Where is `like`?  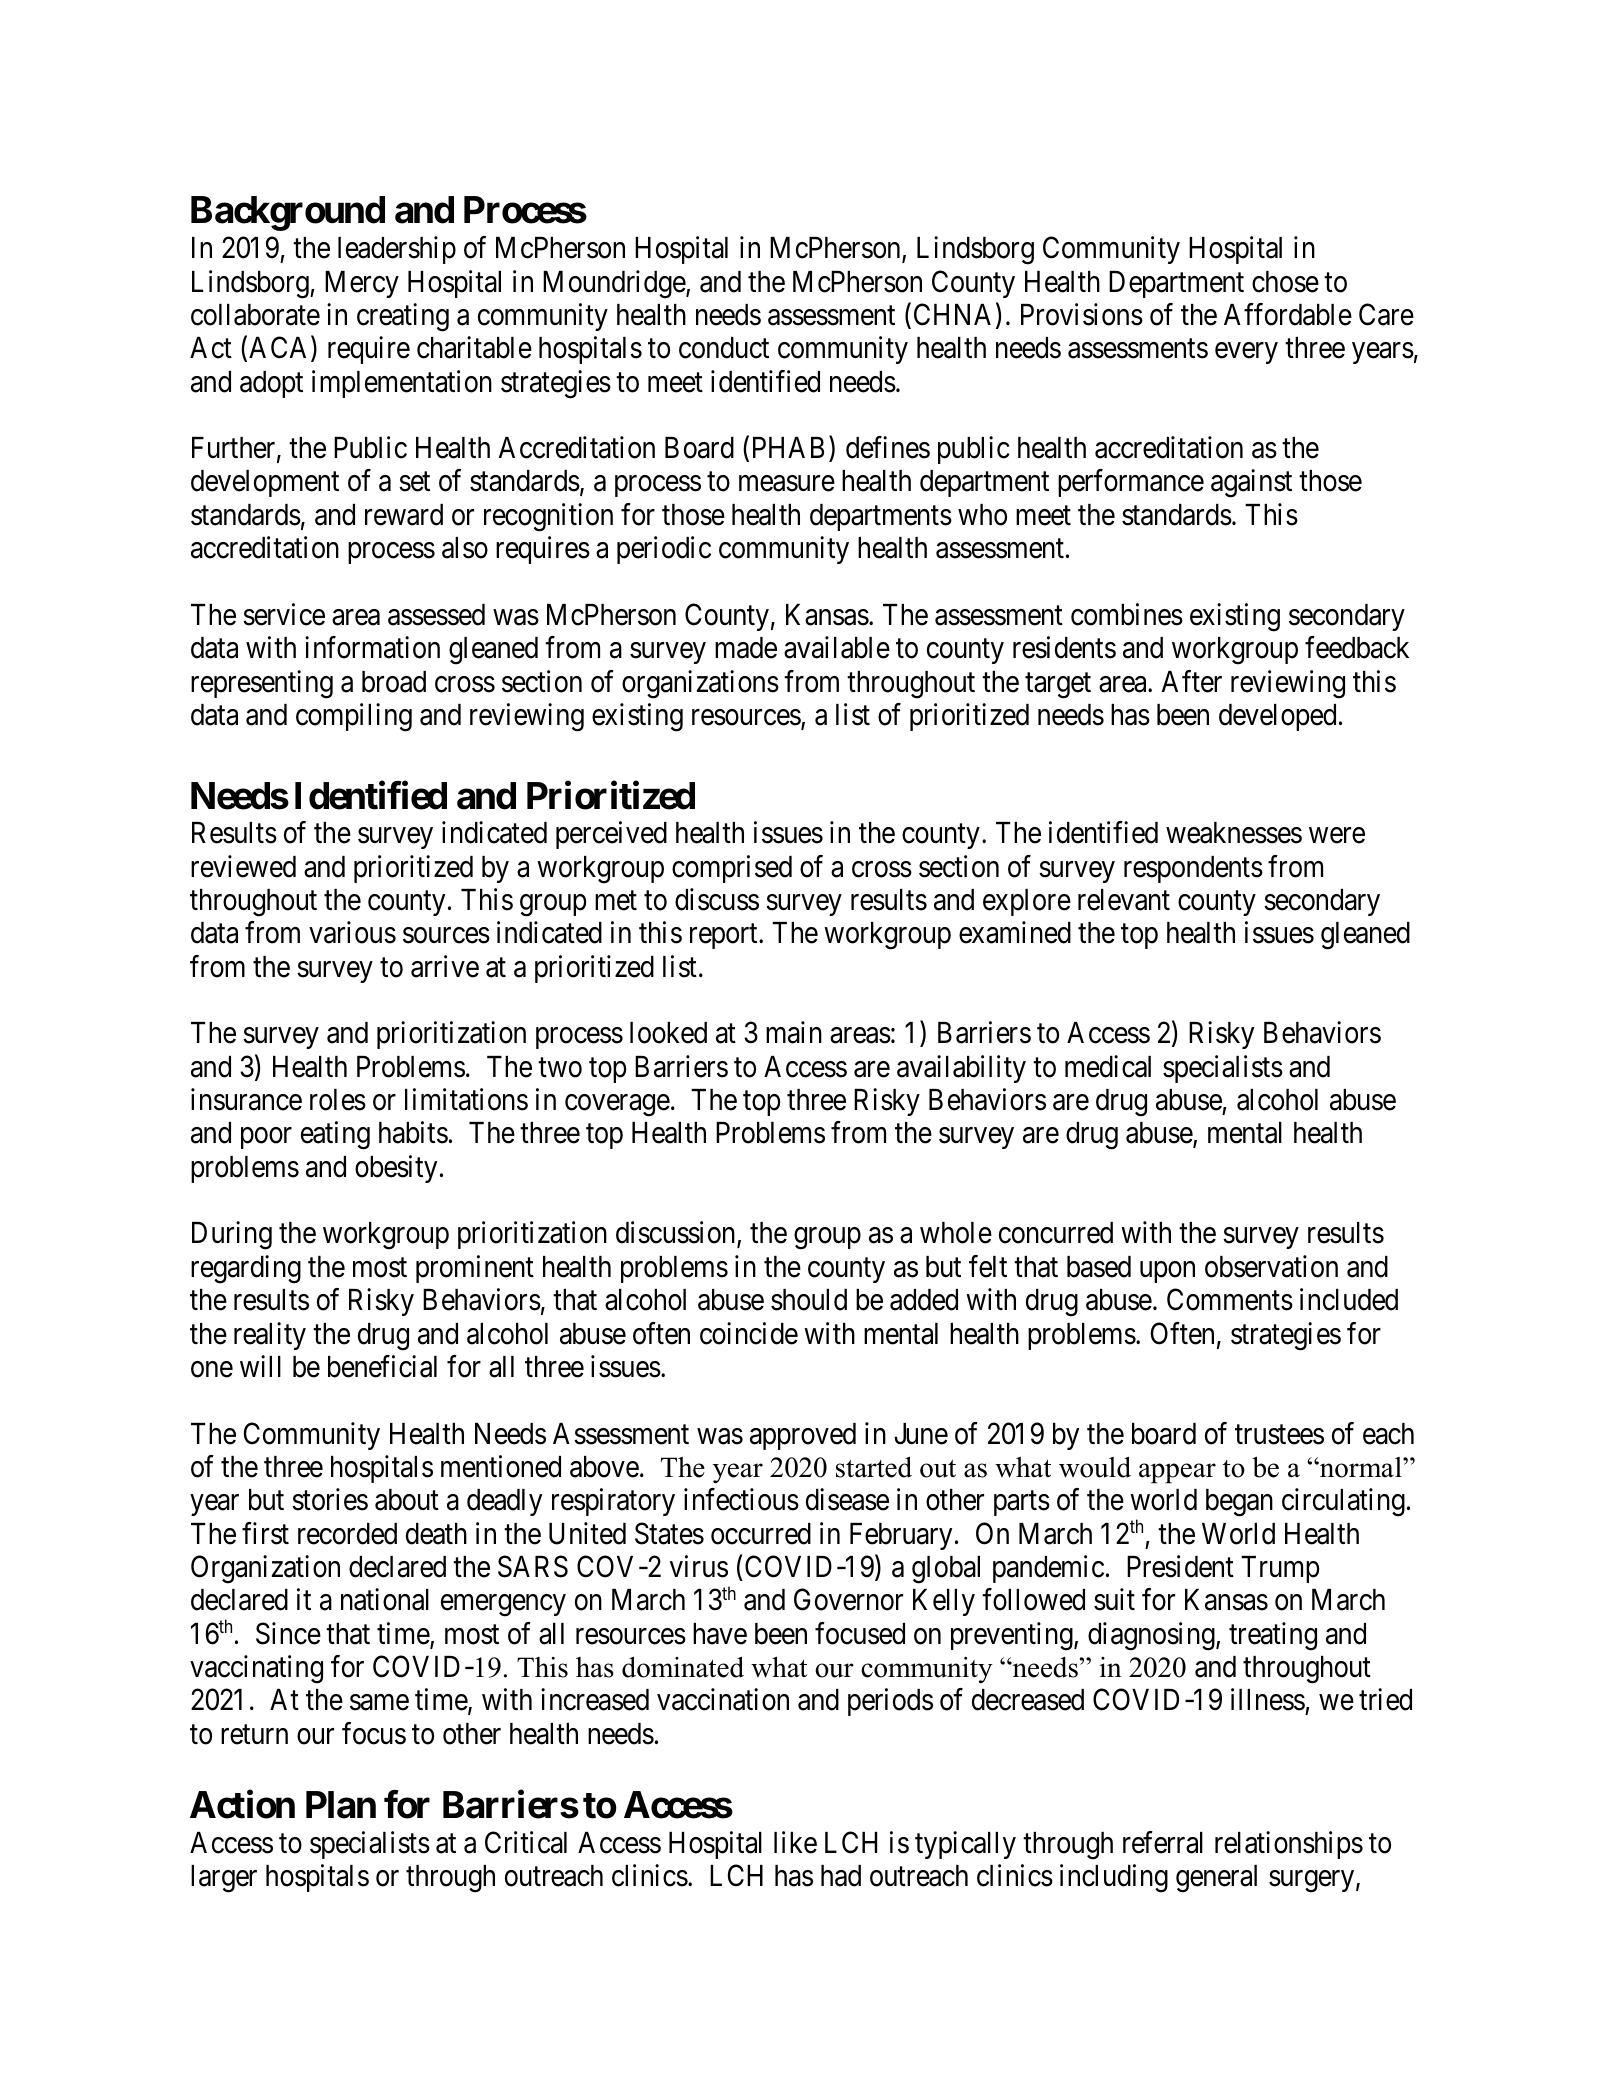
like is located at coordinates (795, 1842).
